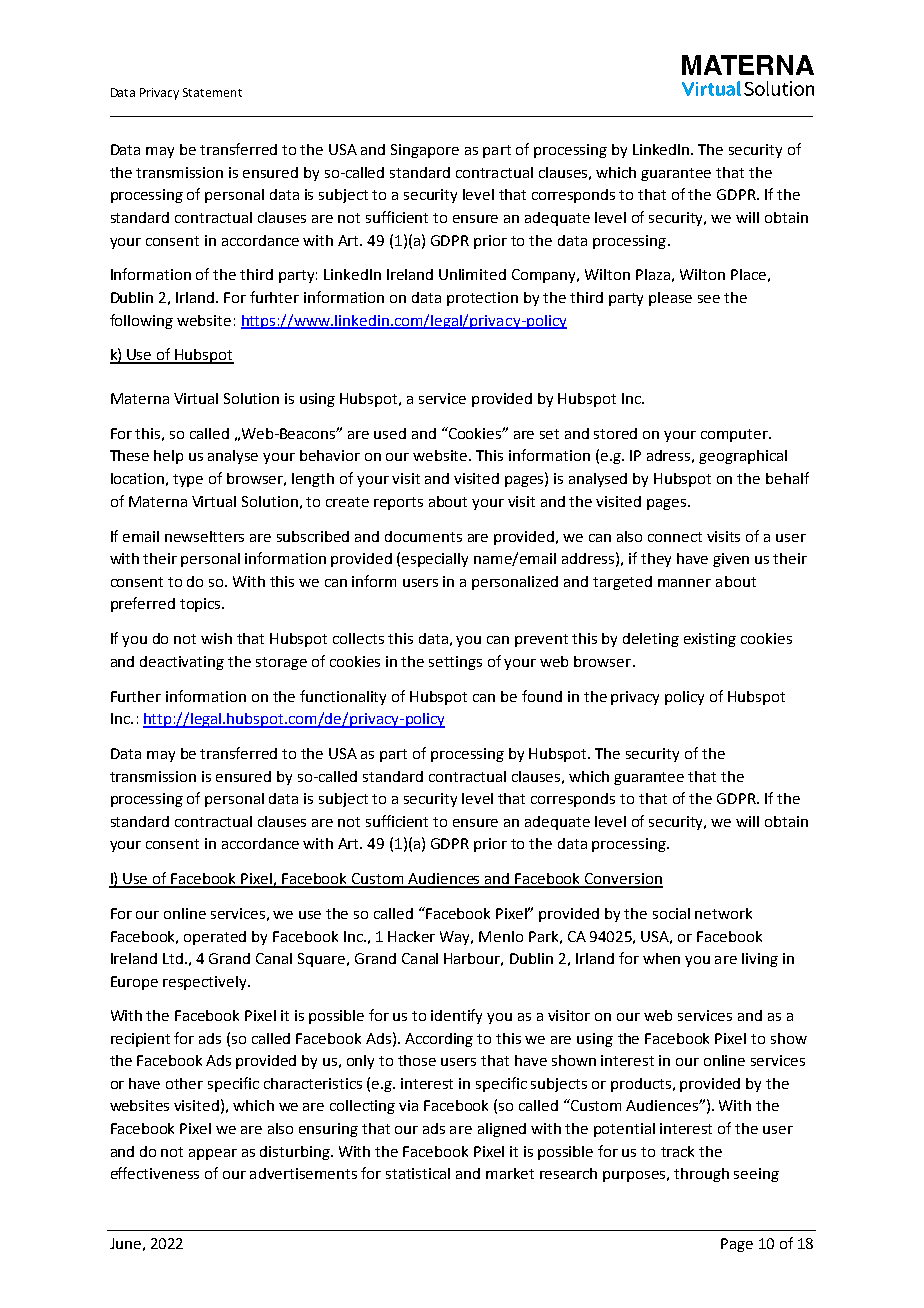 The width and height of the screenshot is (924, 1308). Describe the element at coordinates (435, 560) in the screenshot. I see `especially` at that location.
